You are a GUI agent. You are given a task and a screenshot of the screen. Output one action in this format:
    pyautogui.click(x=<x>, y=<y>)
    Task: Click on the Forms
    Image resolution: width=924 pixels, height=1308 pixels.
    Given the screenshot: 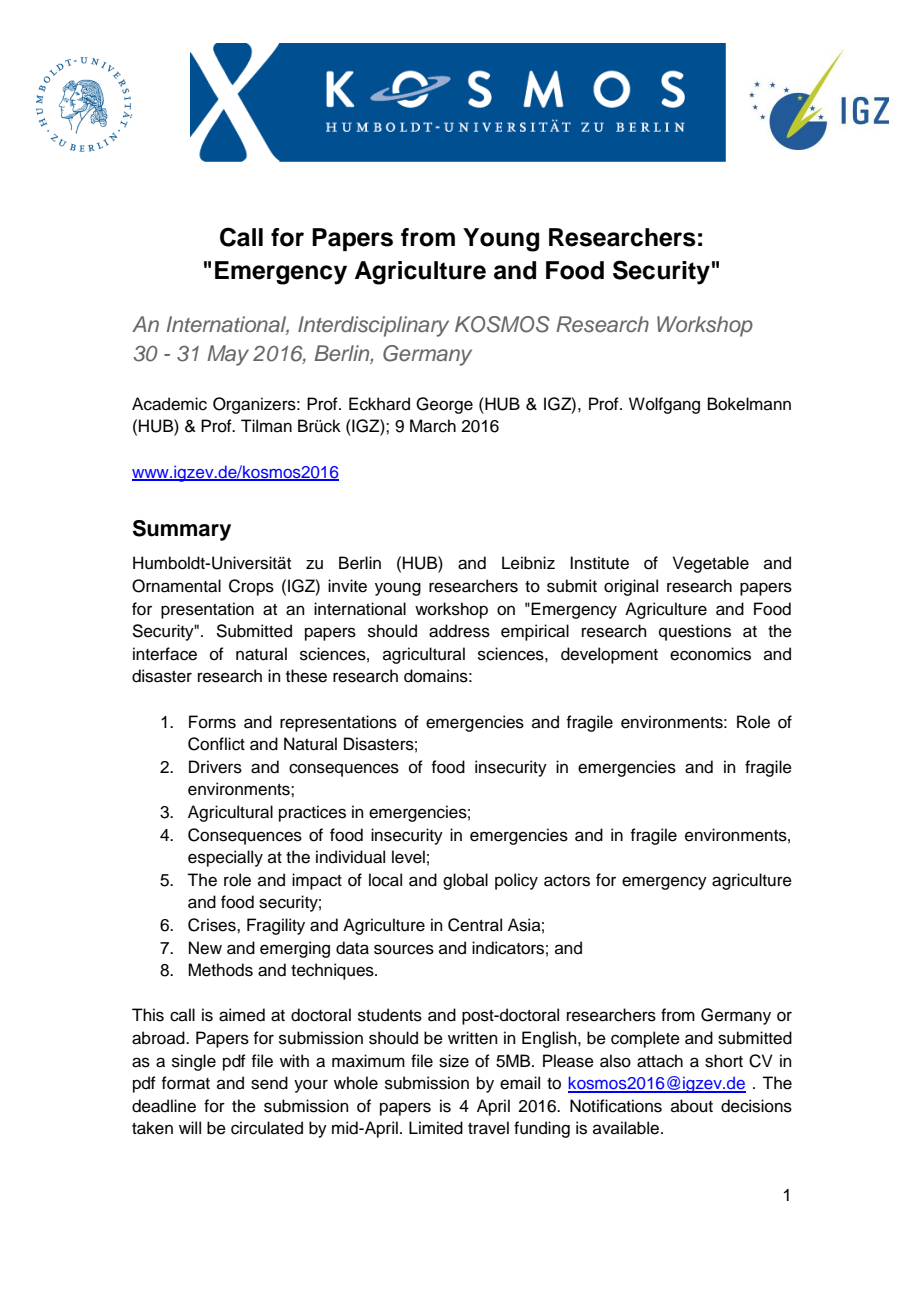 What is the action you would take?
    pyautogui.click(x=212, y=722)
